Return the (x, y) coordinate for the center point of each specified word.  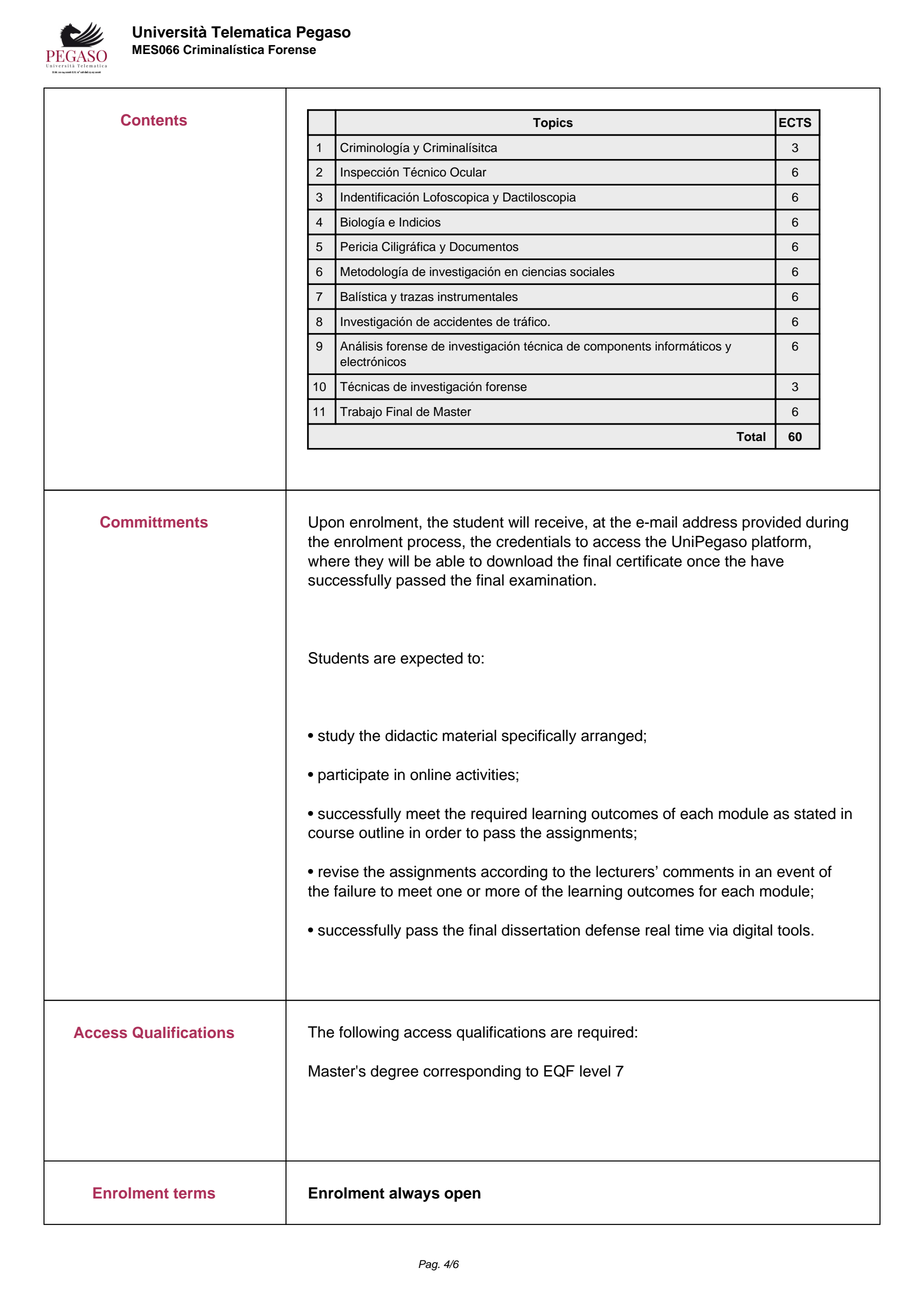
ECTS (795, 123)
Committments (154, 522)
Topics (553, 124)
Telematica (251, 32)
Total (751, 436)
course (331, 834)
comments (698, 872)
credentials (533, 541)
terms (194, 1193)
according (514, 873)
